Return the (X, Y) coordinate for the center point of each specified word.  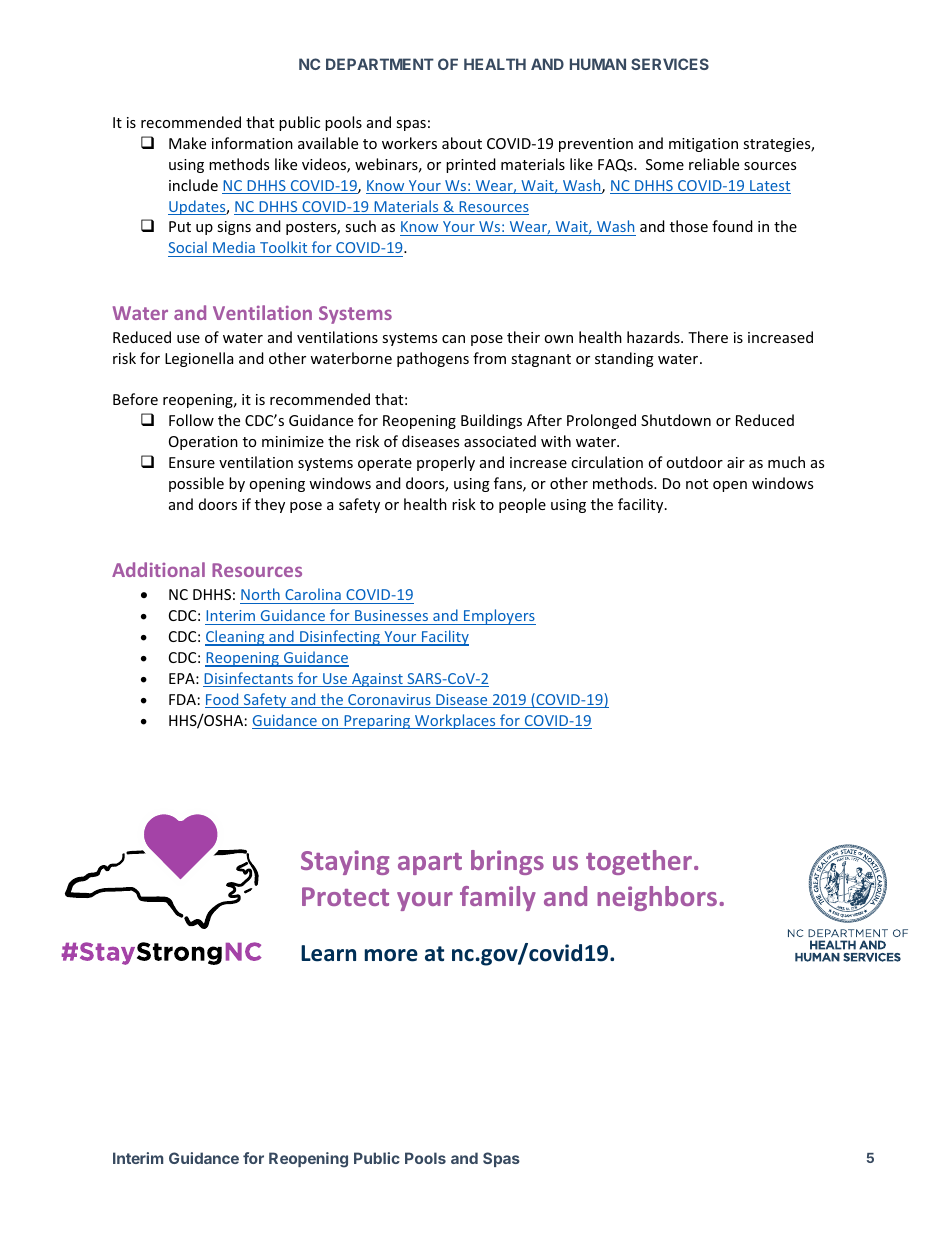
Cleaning (236, 638)
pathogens (433, 359)
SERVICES (670, 64)
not (697, 484)
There (708, 337)
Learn (328, 953)
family (498, 898)
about (462, 143)
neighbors (657, 898)
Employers (499, 617)
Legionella (199, 359)
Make (187, 143)
